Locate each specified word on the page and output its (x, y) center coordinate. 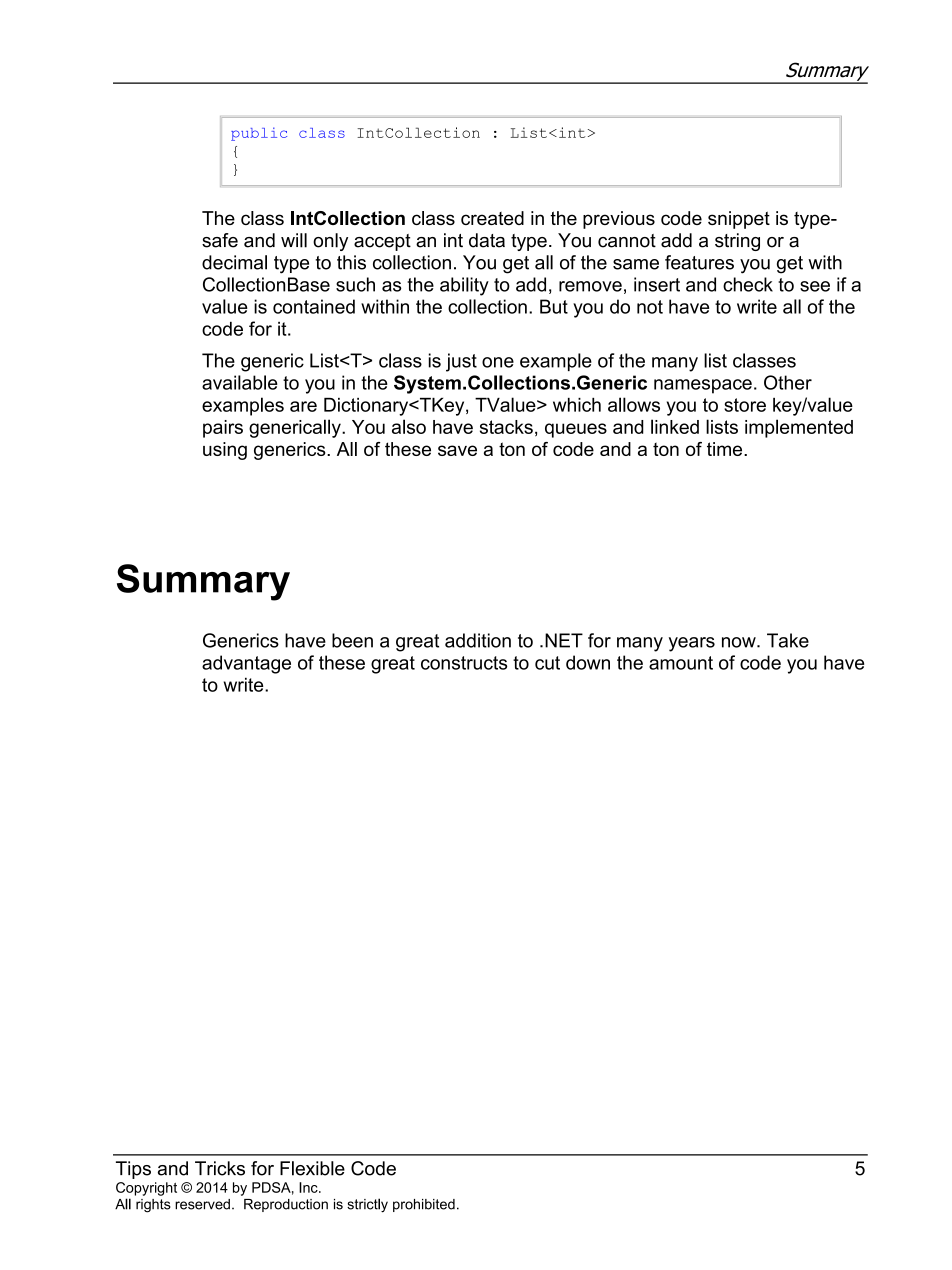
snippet (739, 220)
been (352, 640)
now (740, 642)
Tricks (220, 1168)
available (240, 382)
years (692, 644)
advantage (246, 664)
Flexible (312, 1168)
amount (681, 663)
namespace (703, 386)
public (259, 134)
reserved (202, 1204)
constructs (464, 663)
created (492, 218)
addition (478, 640)
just (461, 362)
